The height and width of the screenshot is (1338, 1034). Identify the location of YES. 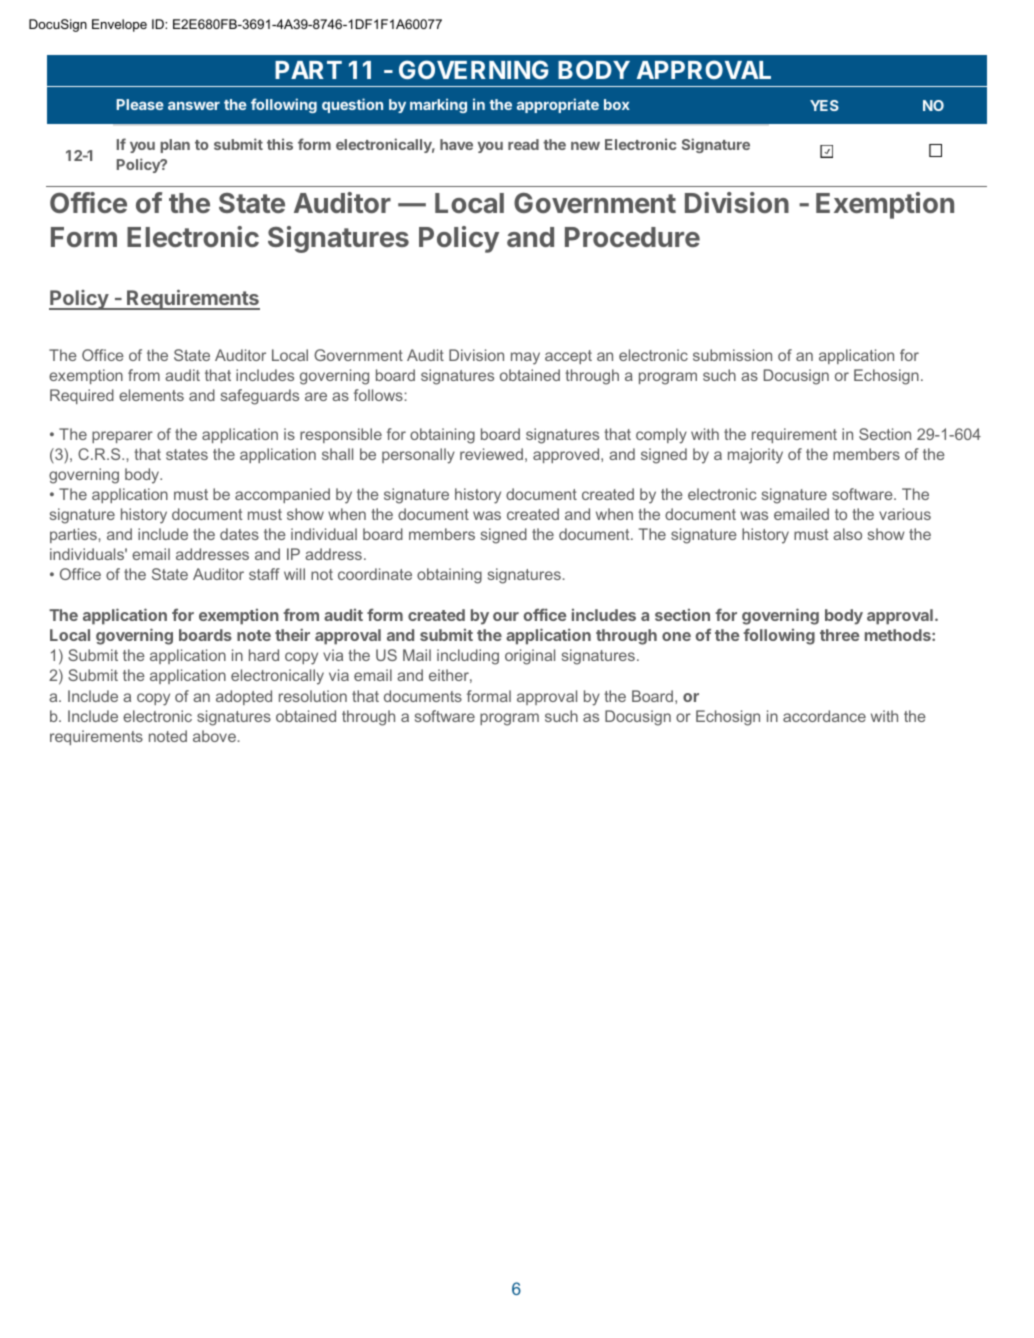
(824, 105).
